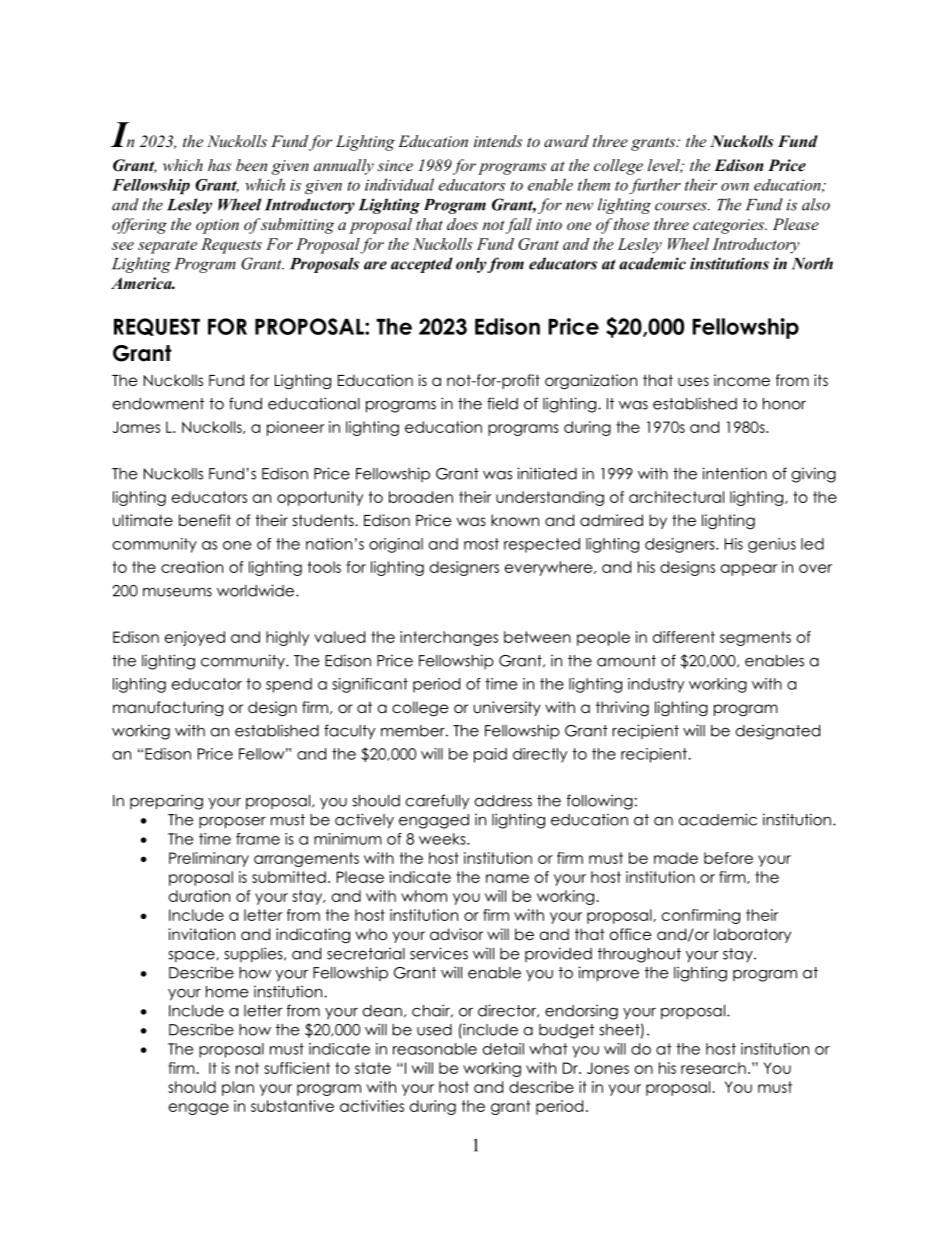  I want to click on plan, so click(238, 1088).
